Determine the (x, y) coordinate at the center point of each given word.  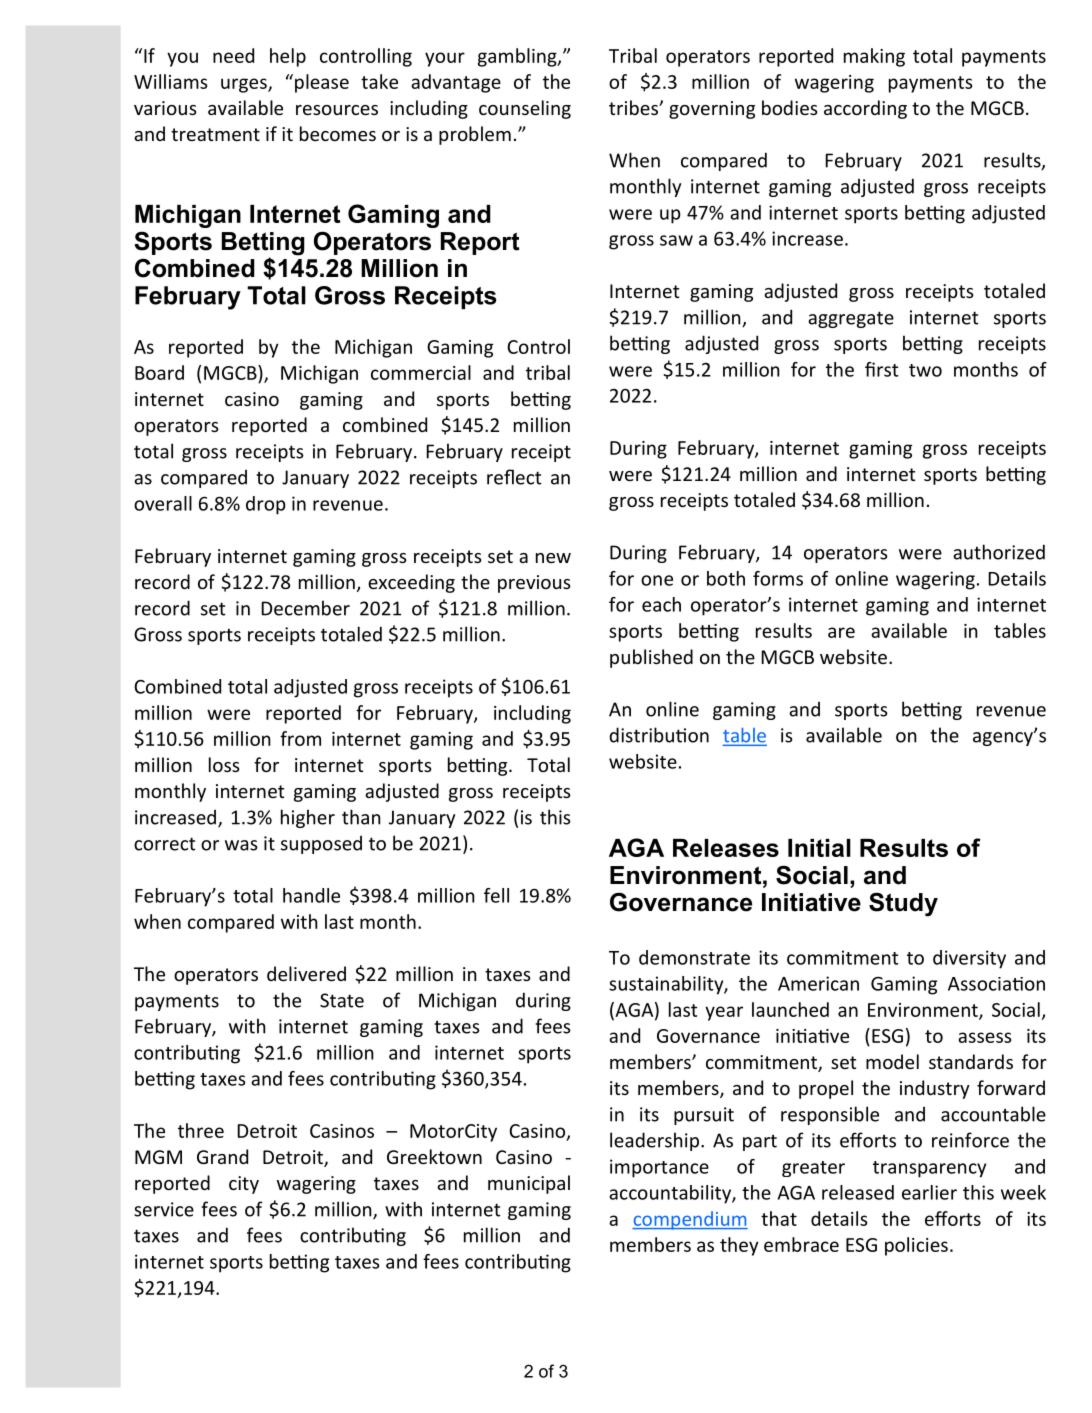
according (865, 109)
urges (245, 85)
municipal (529, 1184)
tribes (635, 107)
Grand (222, 1156)
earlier (929, 1192)
